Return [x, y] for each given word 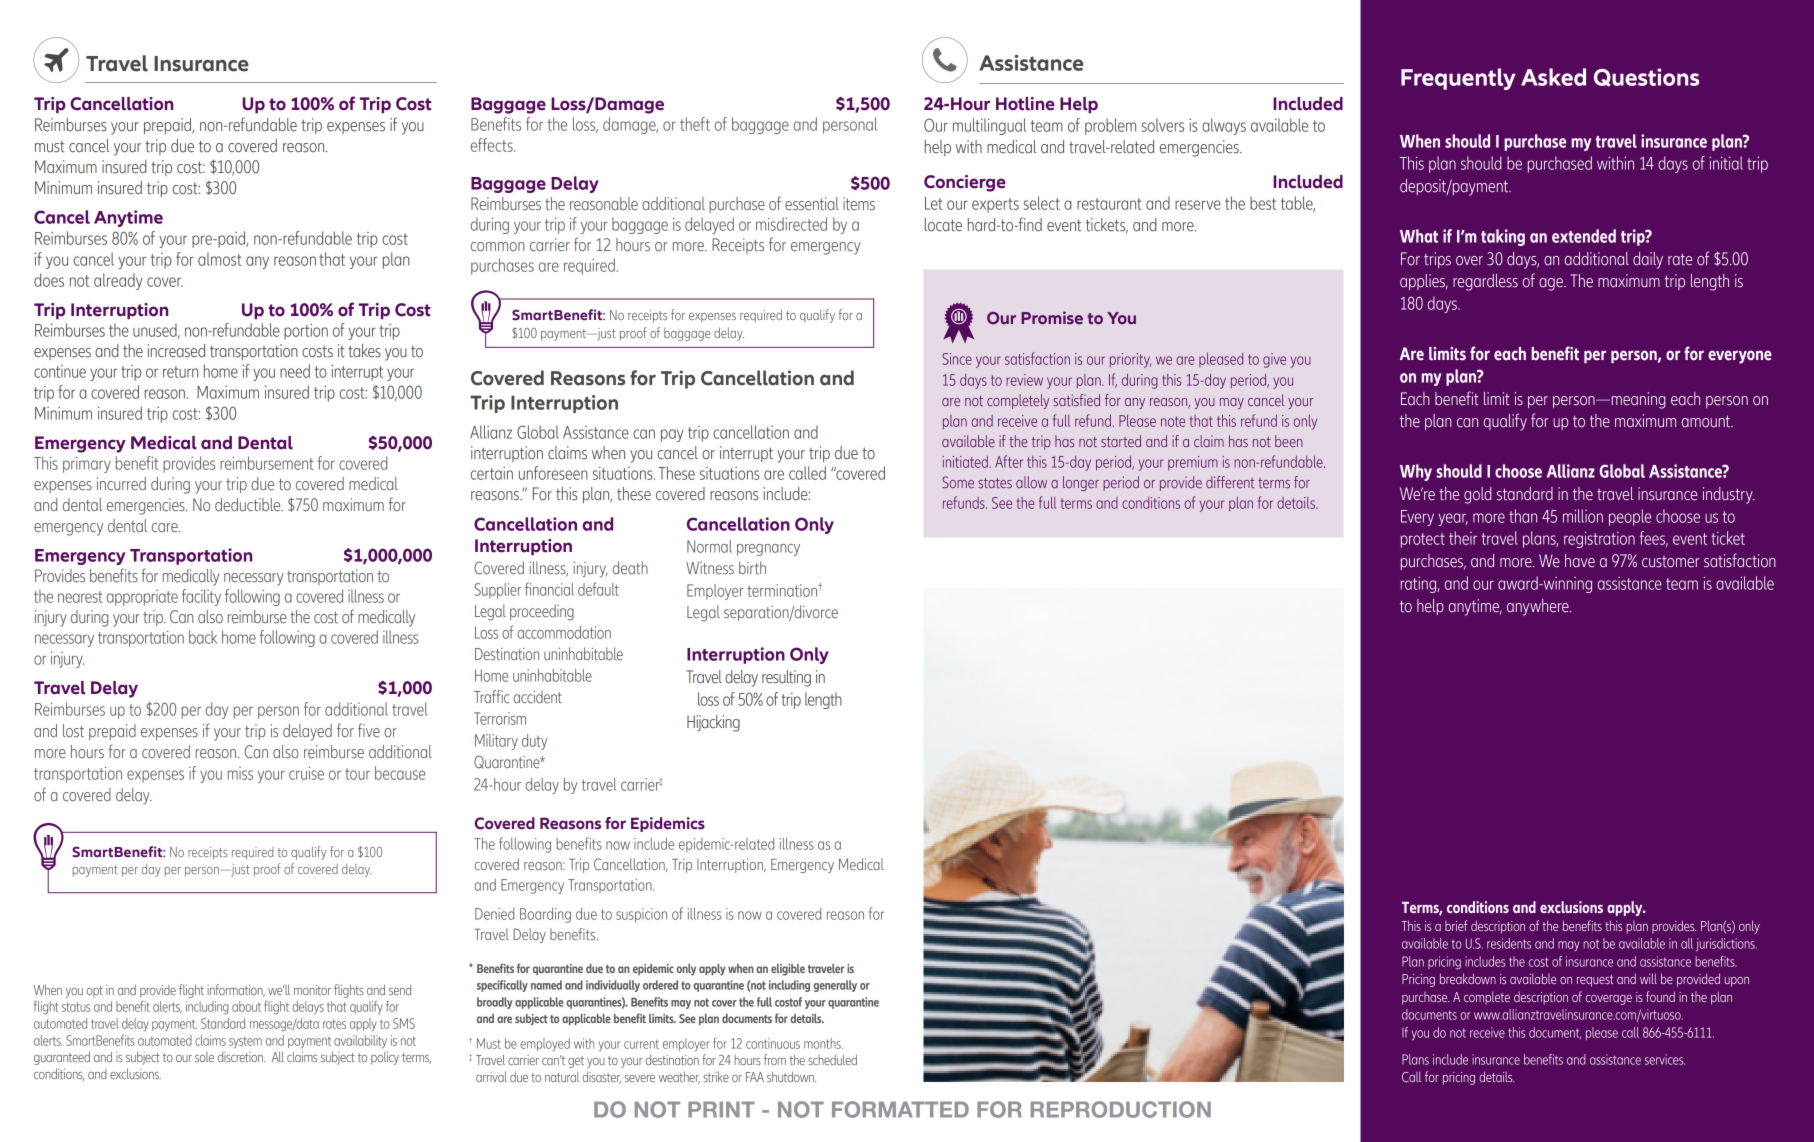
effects [493, 145]
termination [783, 590]
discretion [241, 1056]
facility [201, 597]
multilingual [989, 126]
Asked [1553, 77]
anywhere [1539, 607]
